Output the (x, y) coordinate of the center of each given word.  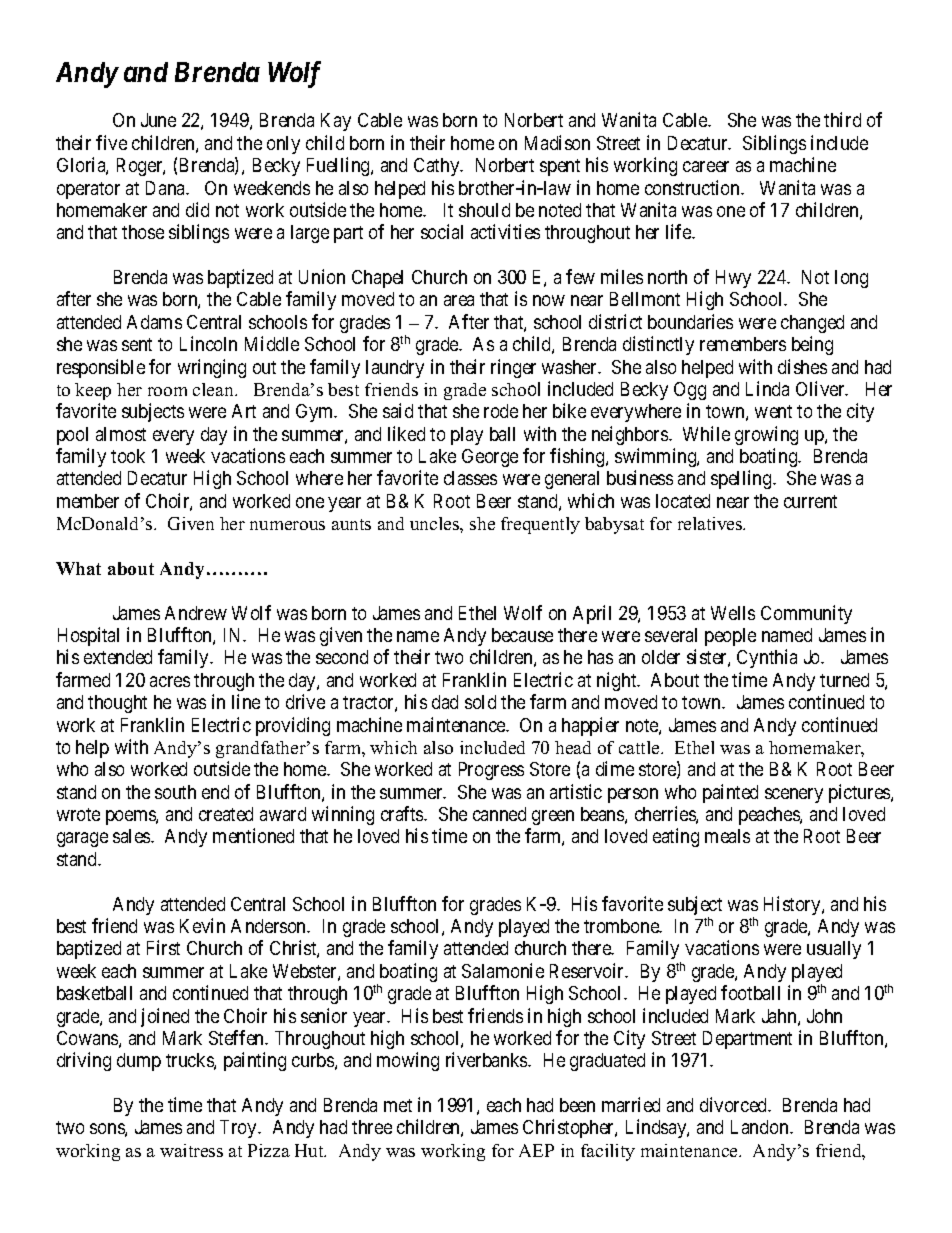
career (706, 166)
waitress (191, 1150)
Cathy (438, 167)
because (522, 635)
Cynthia (767, 658)
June (158, 120)
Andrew (196, 613)
